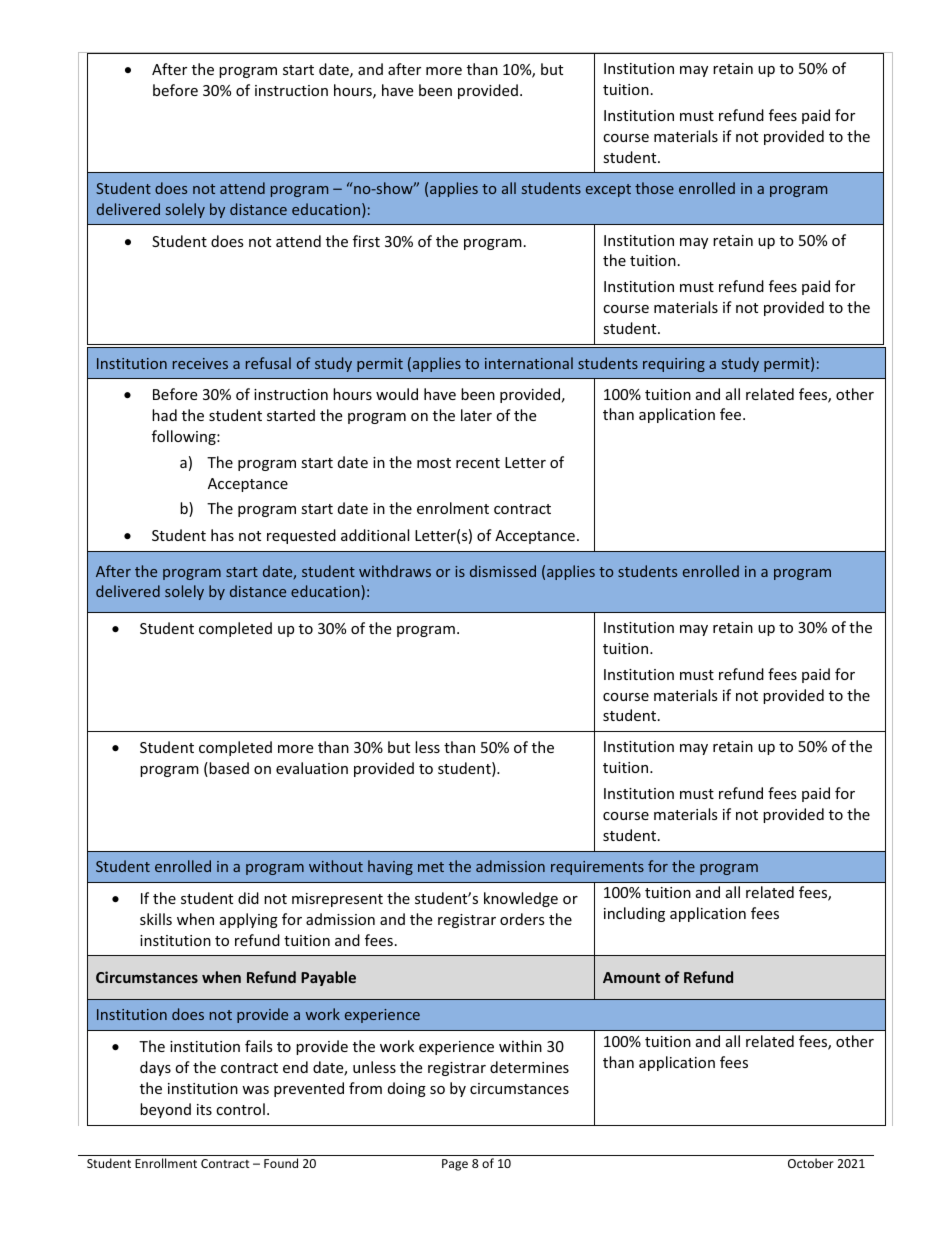  I want to click on recent, so click(478, 463).
